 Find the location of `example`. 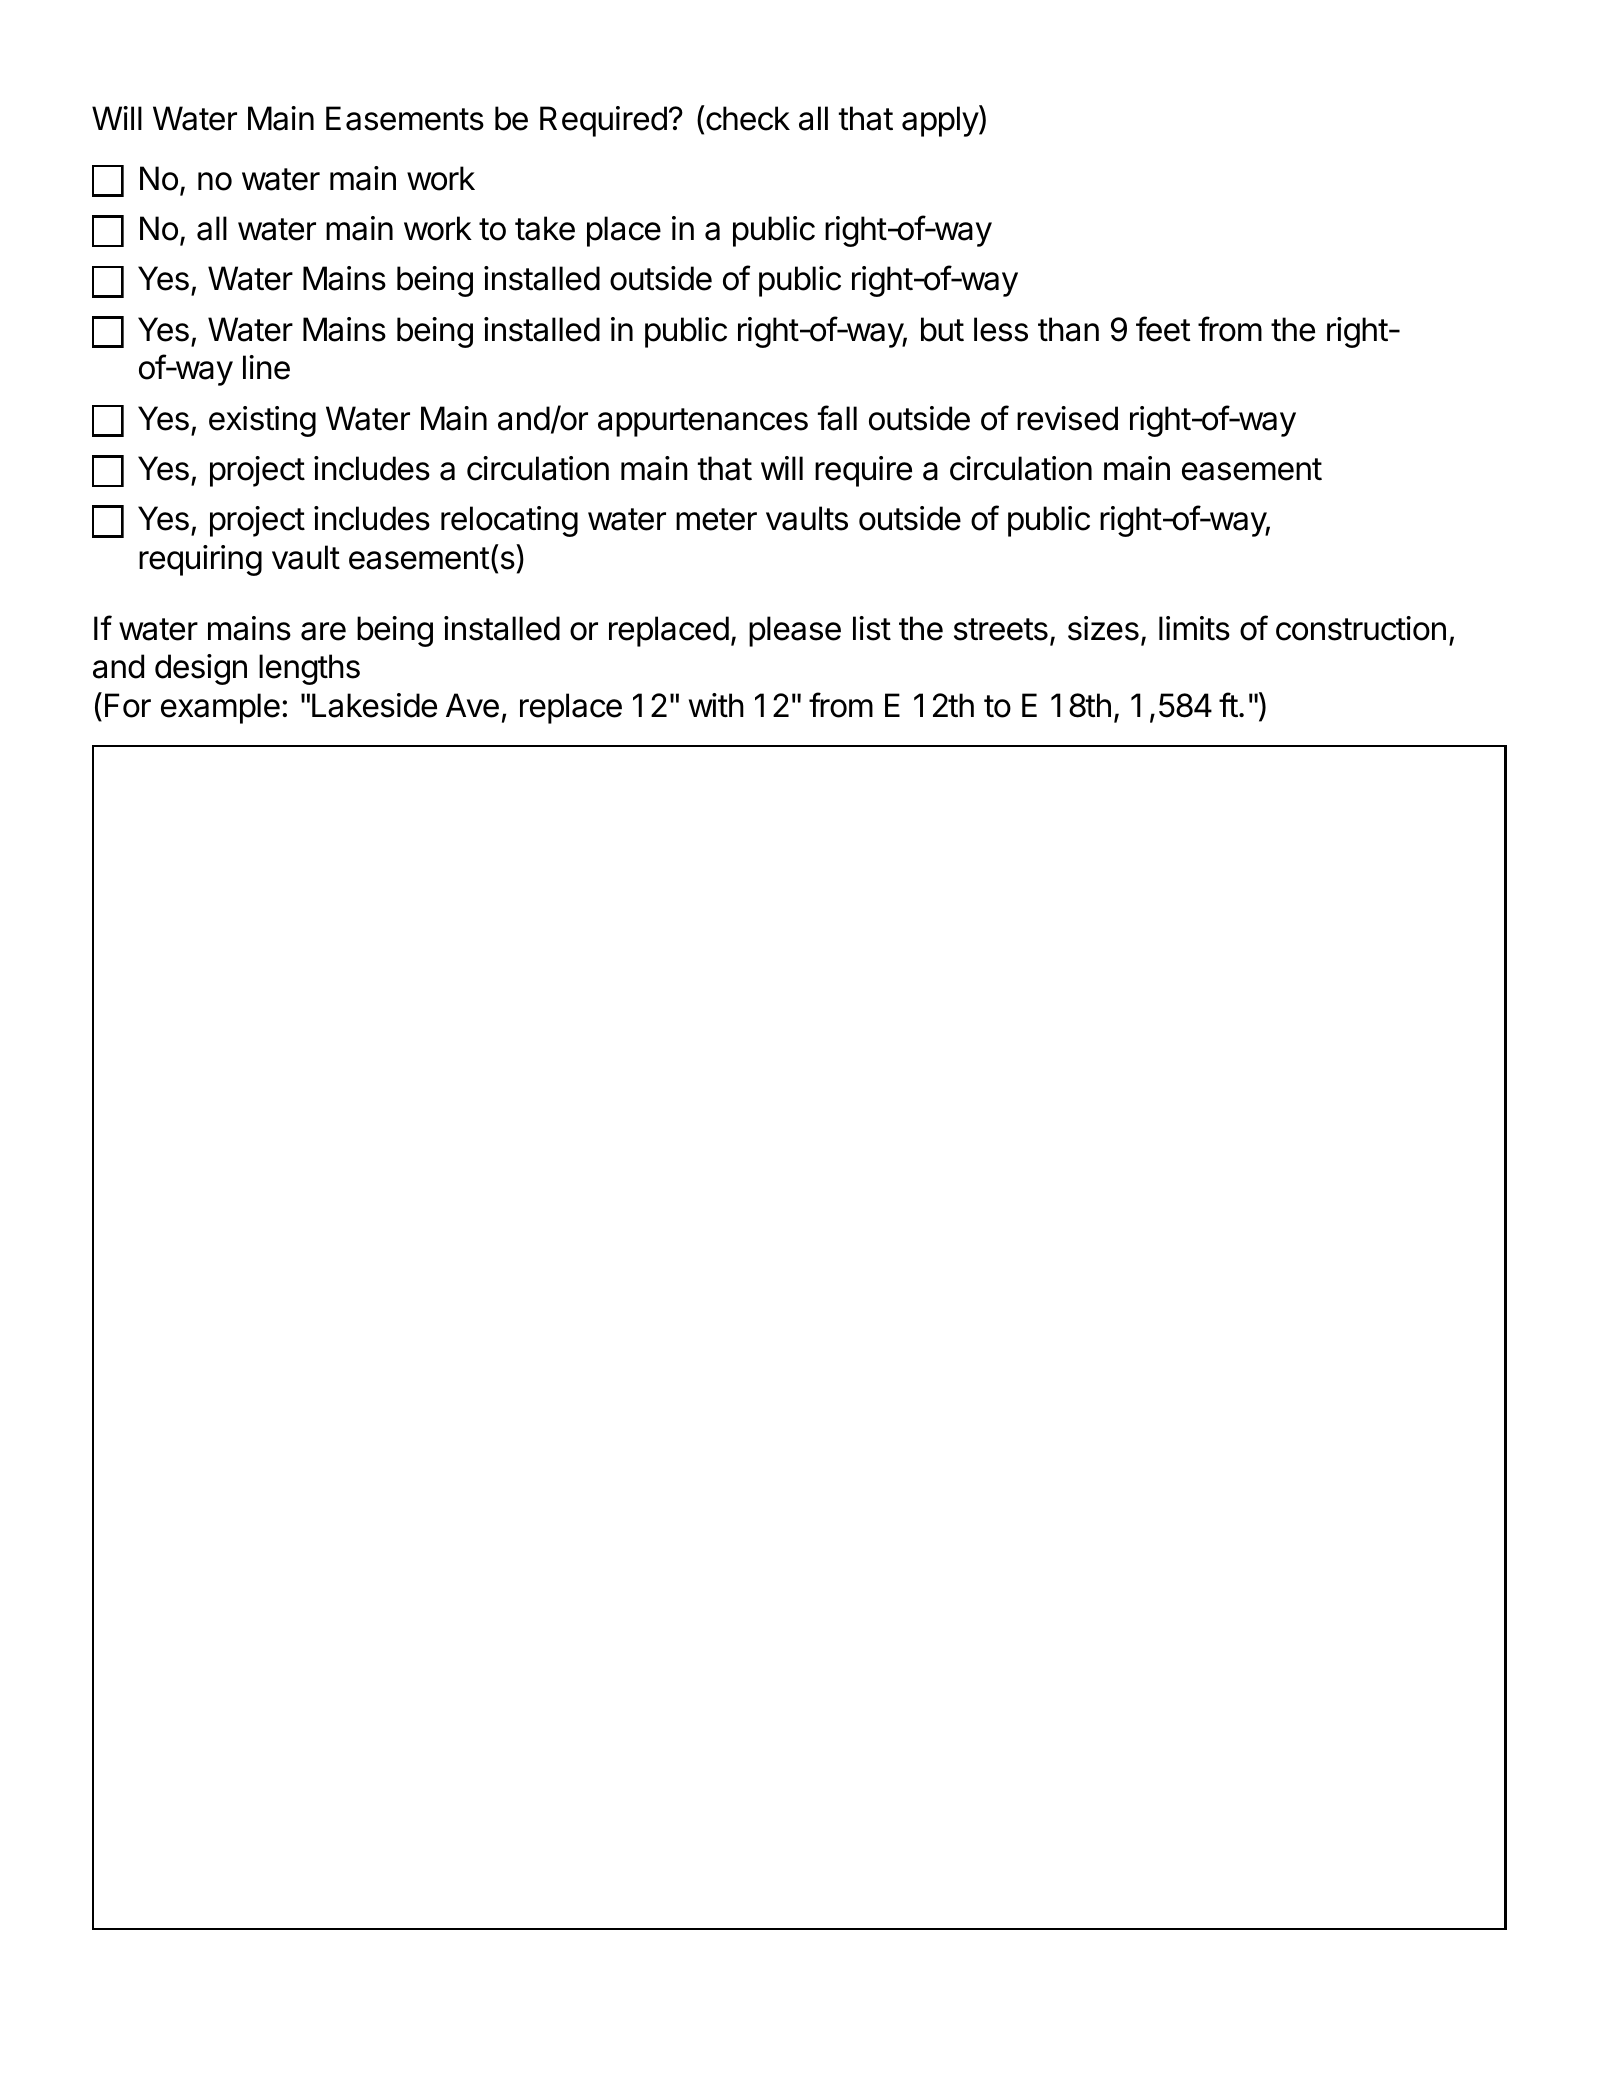

example is located at coordinates (220, 708).
